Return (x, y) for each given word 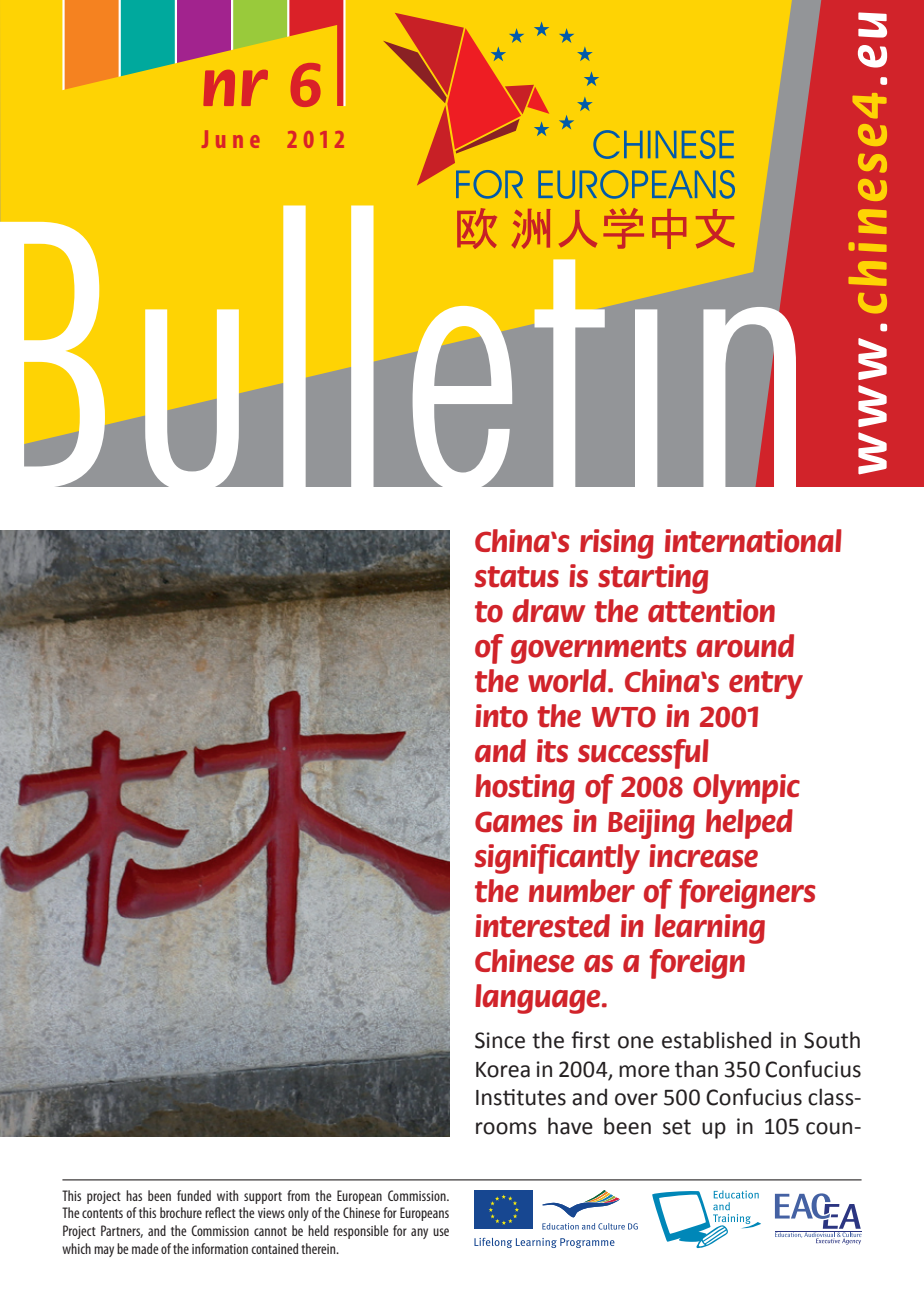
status (517, 577)
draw (549, 611)
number (582, 891)
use (441, 1232)
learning (710, 929)
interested (542, 926)
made (145, 1248)
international (753, 541)
